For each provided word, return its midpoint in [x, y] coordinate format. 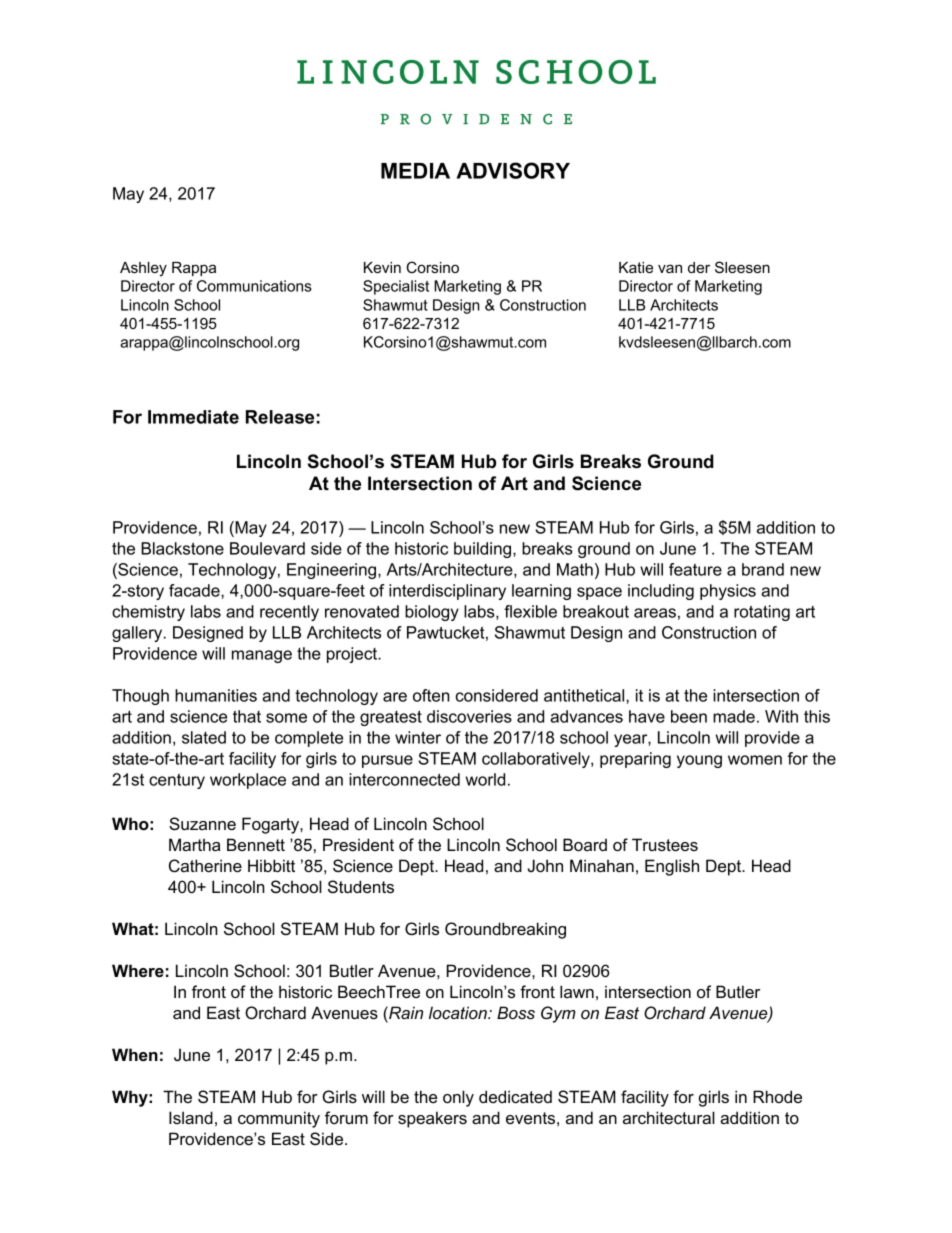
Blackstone [182, 548]
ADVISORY [513, 170]
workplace [248, 781]
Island [191, 1117]
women [755, 760]
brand [763, 569]
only [458, 1098]
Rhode [777, 1096]
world [485, 779]
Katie [636, 267]
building [482, 550]
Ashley [143, 269]
